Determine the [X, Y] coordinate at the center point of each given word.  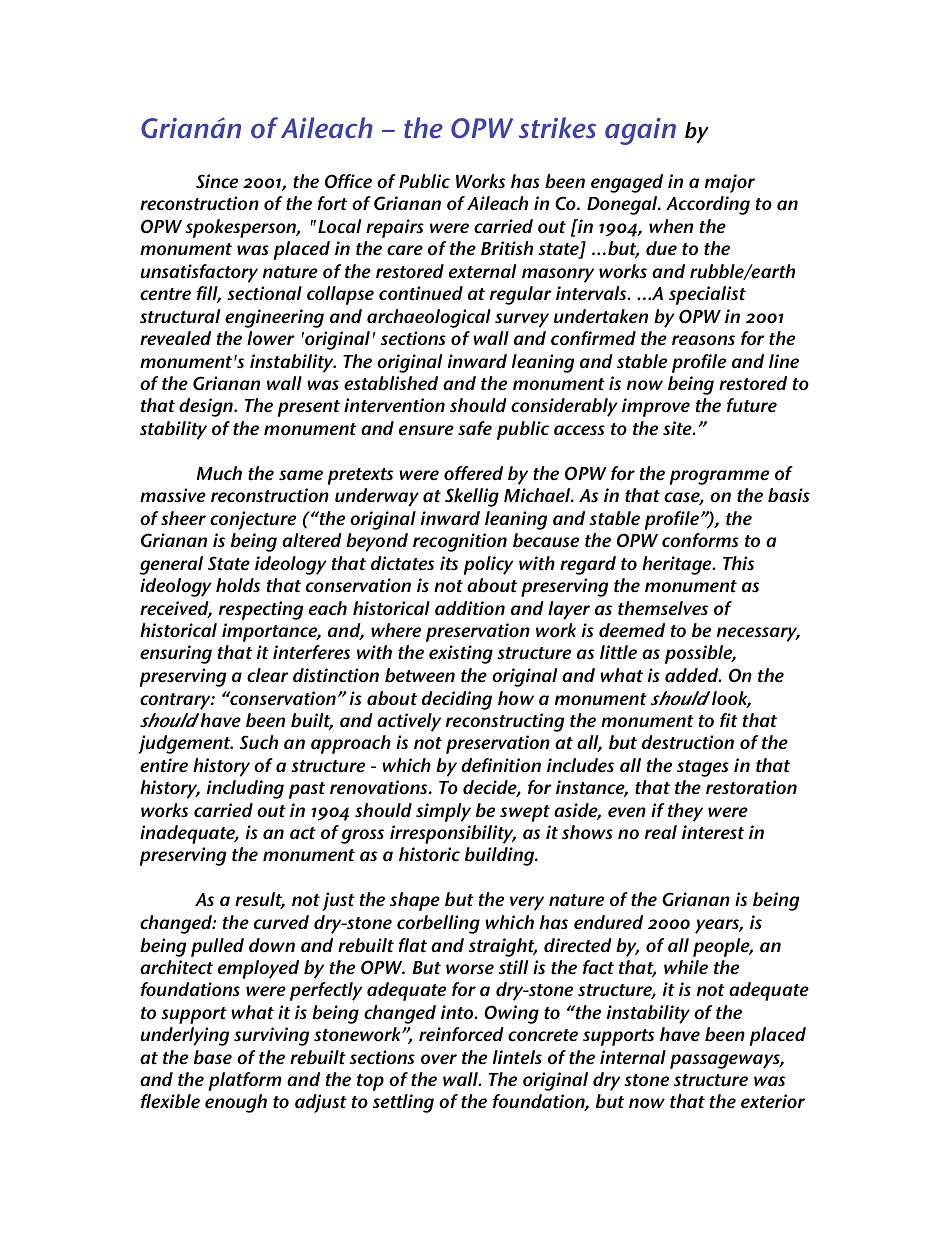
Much [219, 473]
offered [473, 473]
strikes [557, 128]
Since [217, 181]
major [730, 183]
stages [703, 768]
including [245, 789]
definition [501, 765]
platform [245, 1081]
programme [719, 477]
